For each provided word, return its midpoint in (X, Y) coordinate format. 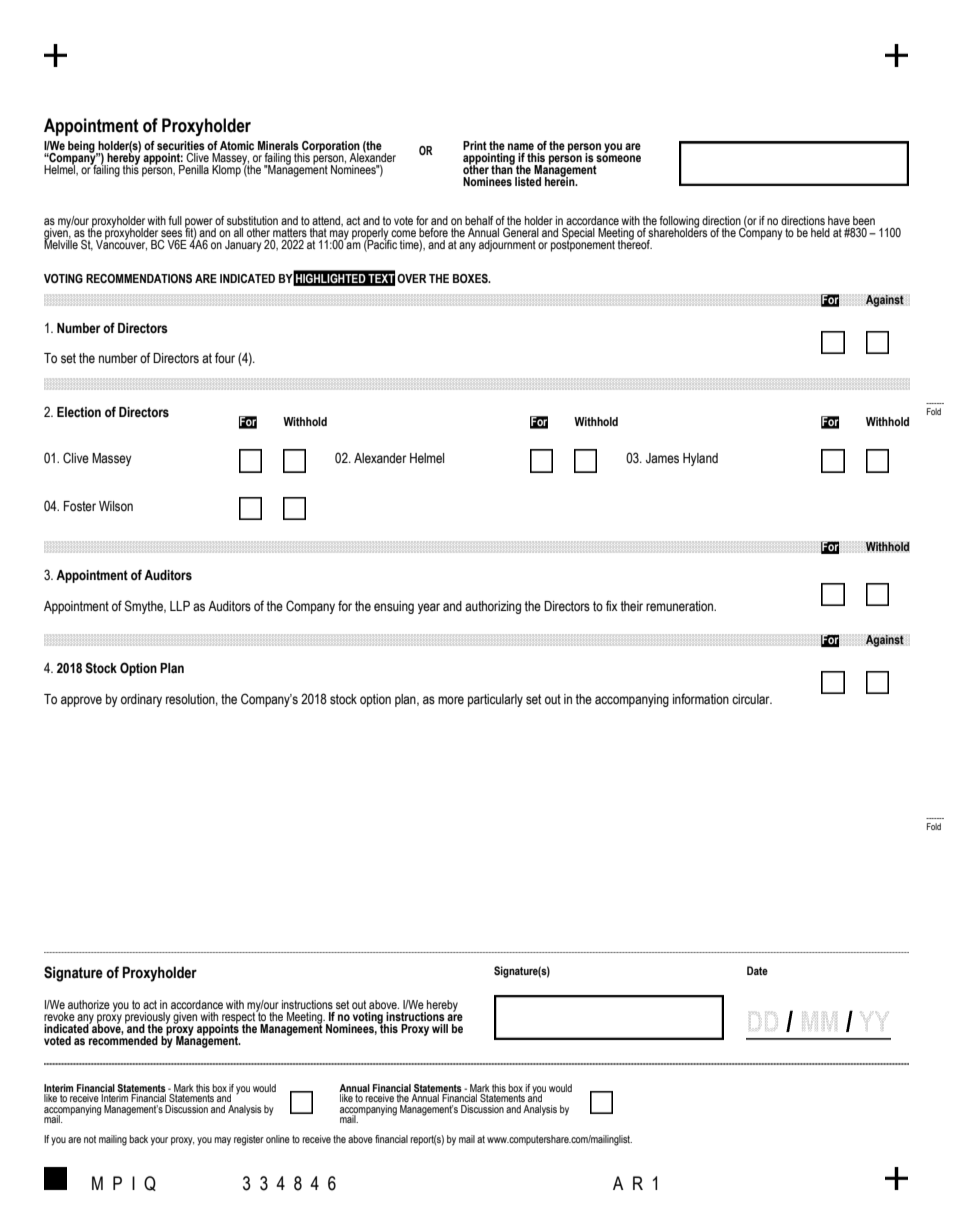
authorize (89, 1004)
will (440, 1028)
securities (181, 145)
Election (79, 412)
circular (752, 699)
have (839, 220)
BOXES (471, 278)
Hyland (700, 459)
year (429, 608)
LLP (180, 606)
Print (475, 145)
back (138, 1139)
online (278, 1139)
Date (757, 970)
